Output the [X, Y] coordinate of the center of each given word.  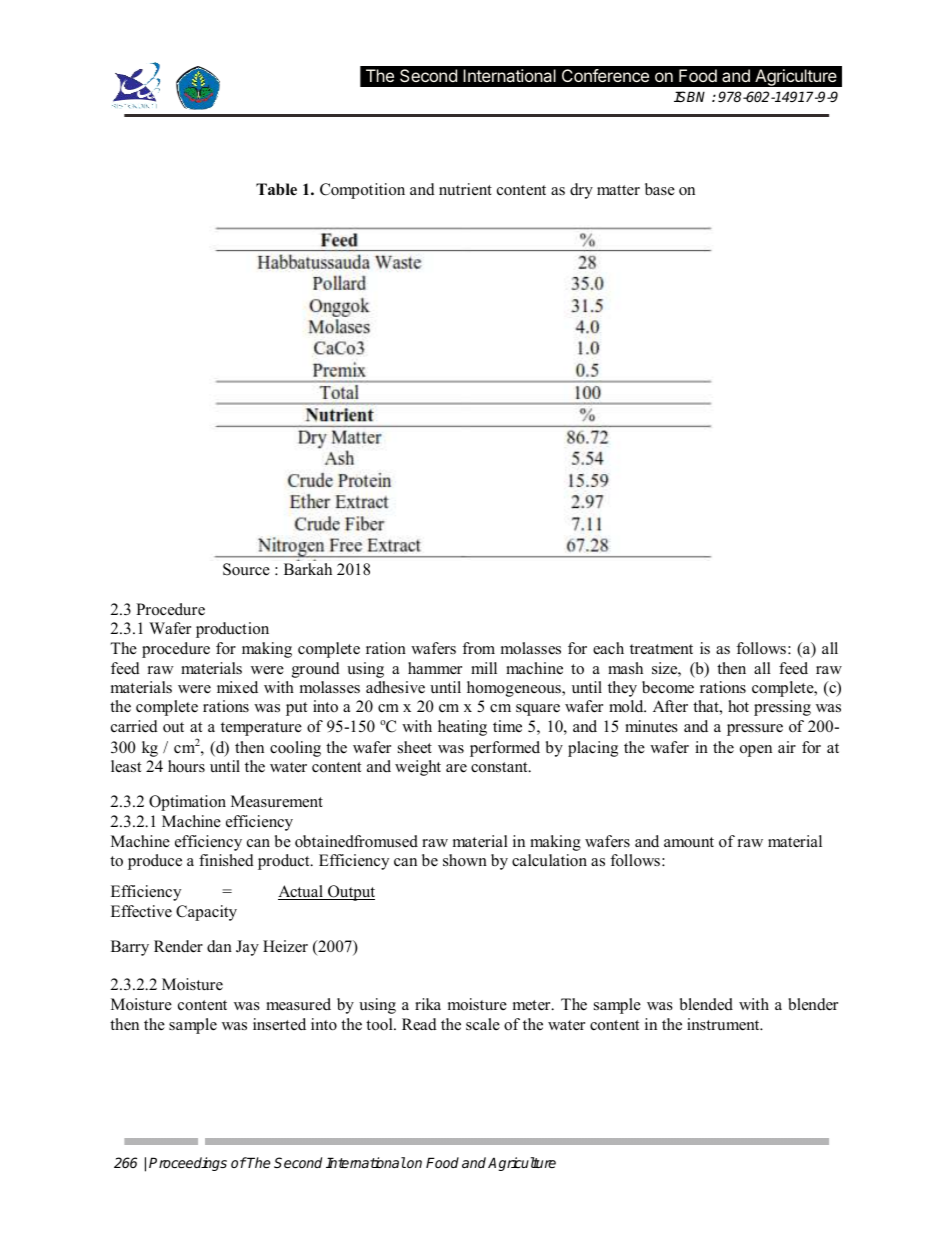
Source [246, 569]
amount [689, 842]
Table [276, 189]
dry [581, 191]
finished [226, 860]
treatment [661, 649]
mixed [237, 687]
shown [465, 860]
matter [618, 190]
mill [484, 668]
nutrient [465, 189]
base [660, 189]
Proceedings [188, 1164]
